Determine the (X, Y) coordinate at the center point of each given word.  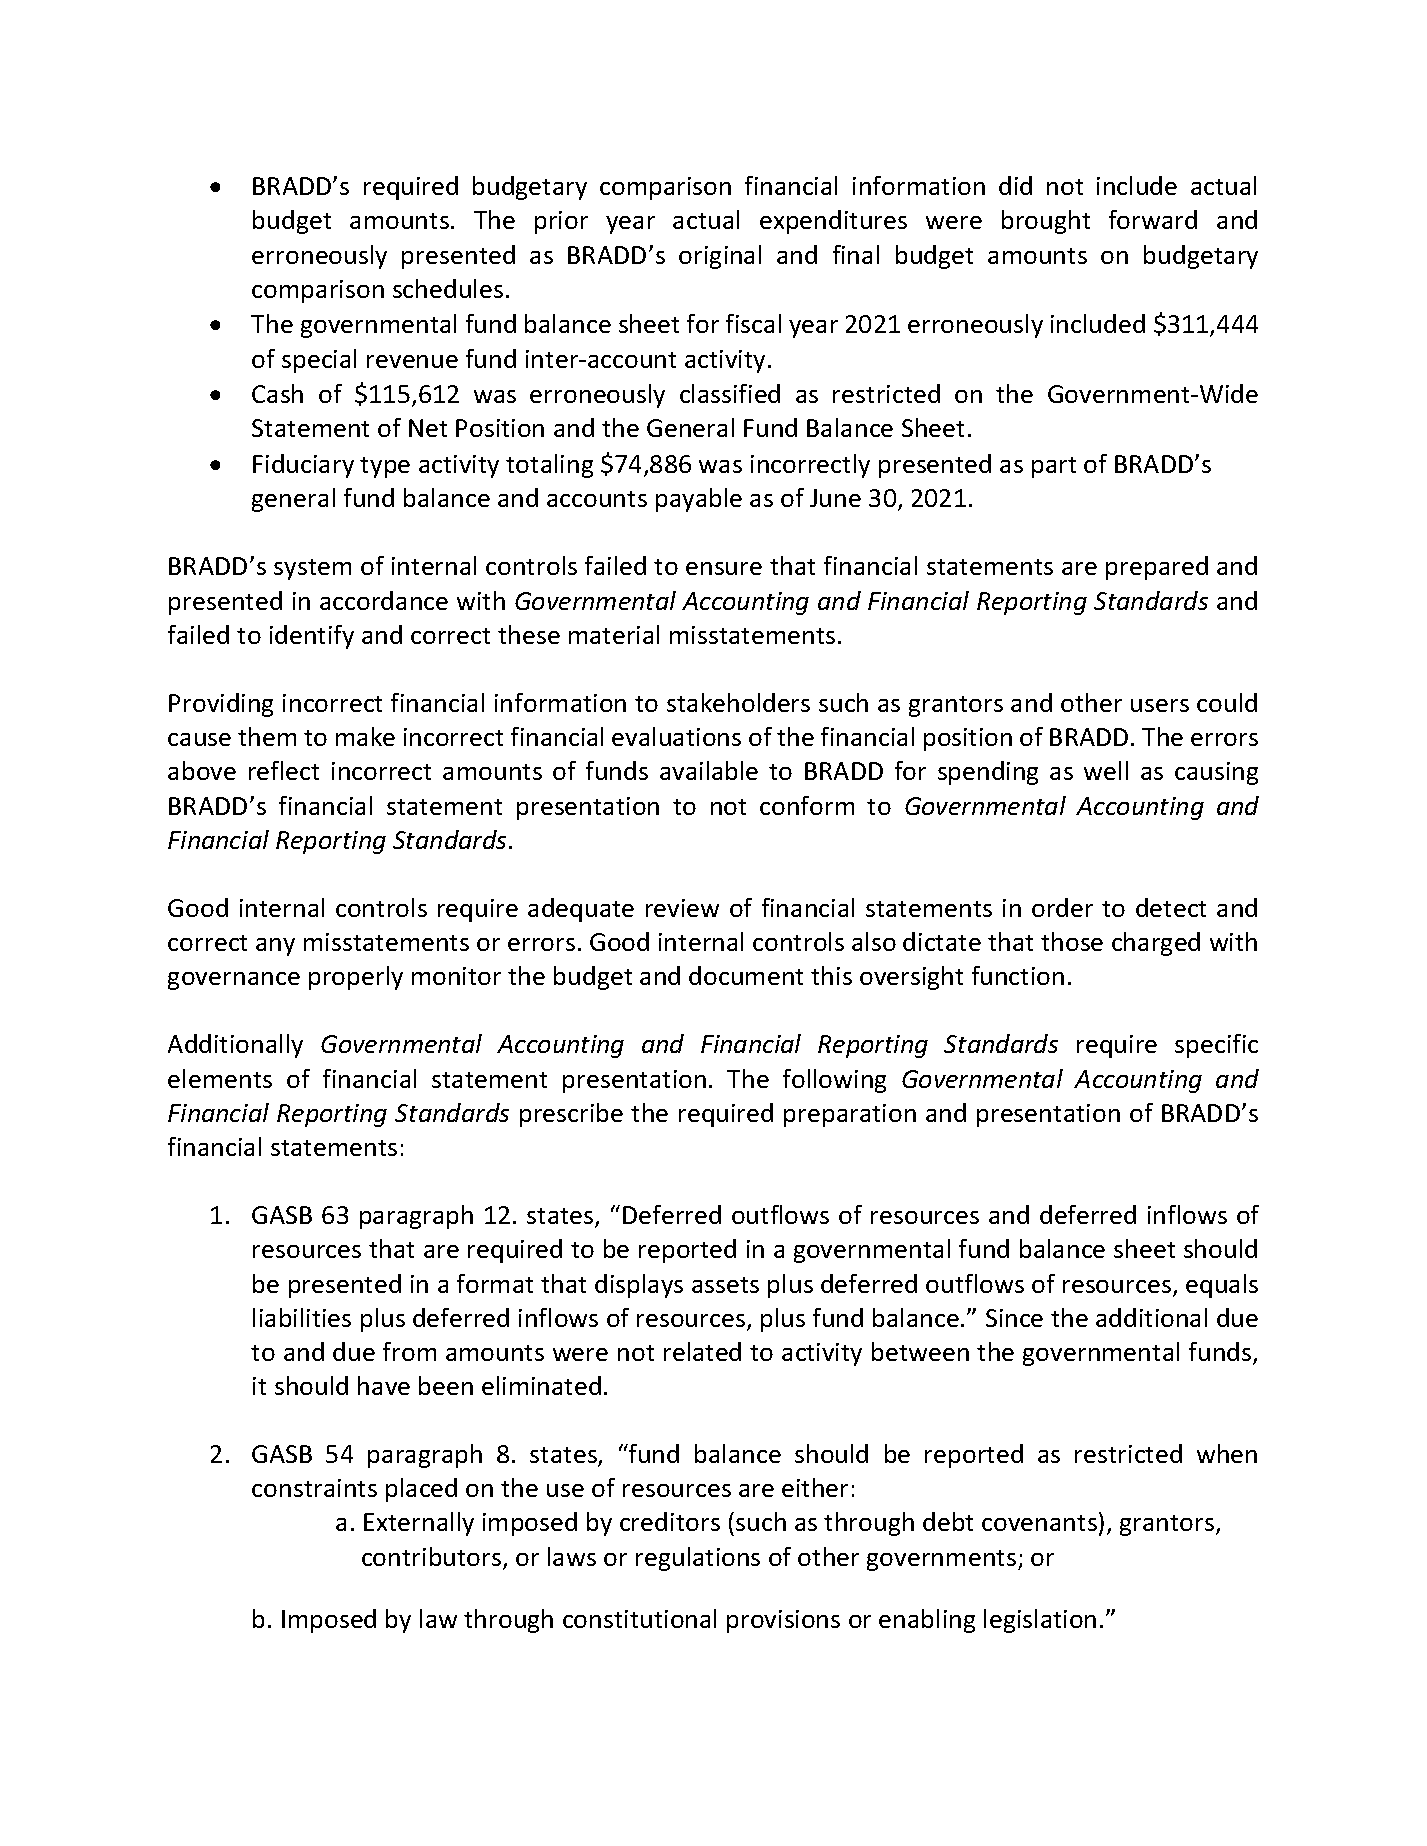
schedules (448, 288)
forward (1153, 219)
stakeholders (738, 702)
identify (312, 637)
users (1160, 705)
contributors (433, 1558)
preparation (850, 1115)
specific (1216, 1046)
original (720, 257)
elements (220, 1078)
